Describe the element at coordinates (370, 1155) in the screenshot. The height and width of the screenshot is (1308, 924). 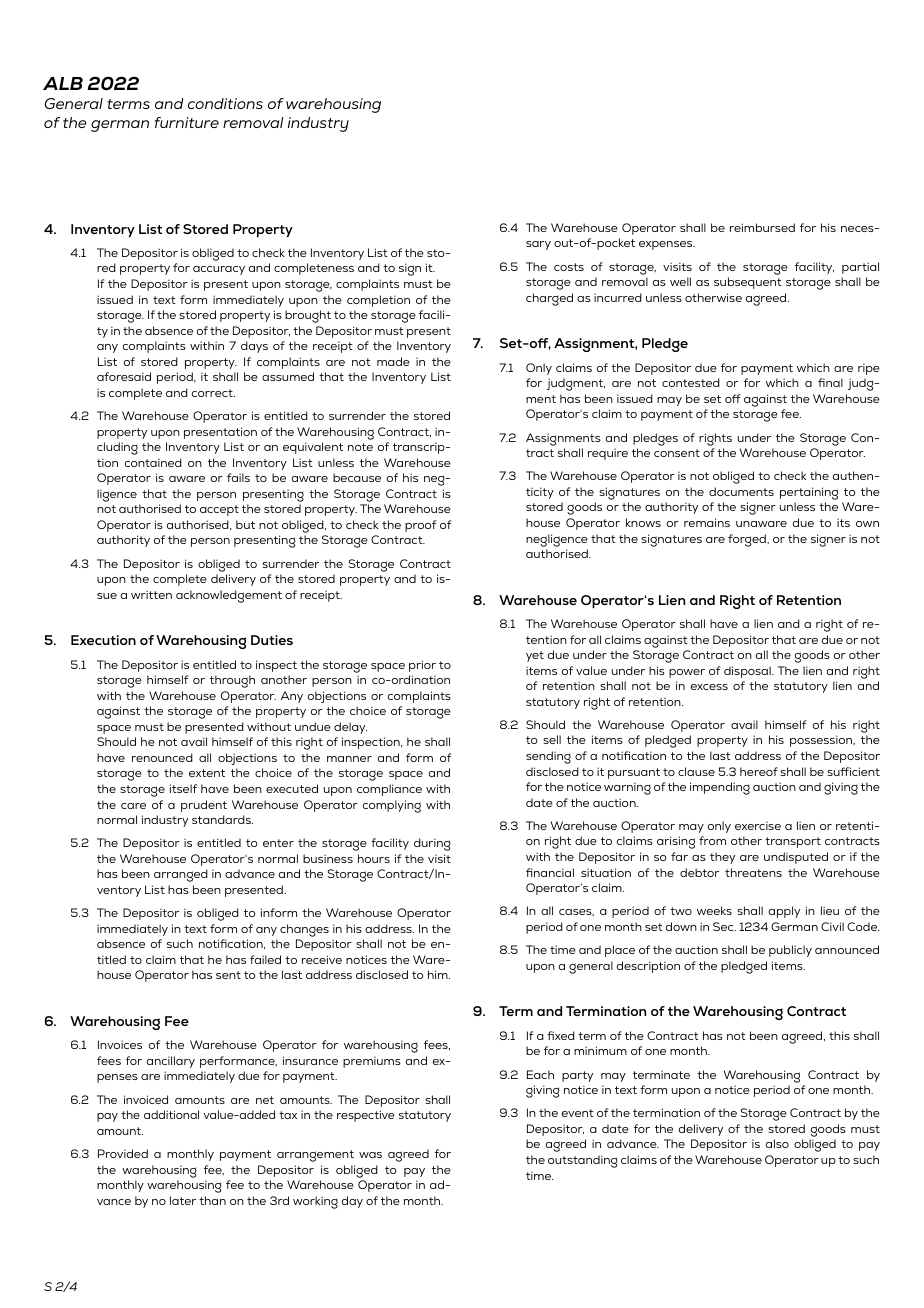
I see `was` at that location.
